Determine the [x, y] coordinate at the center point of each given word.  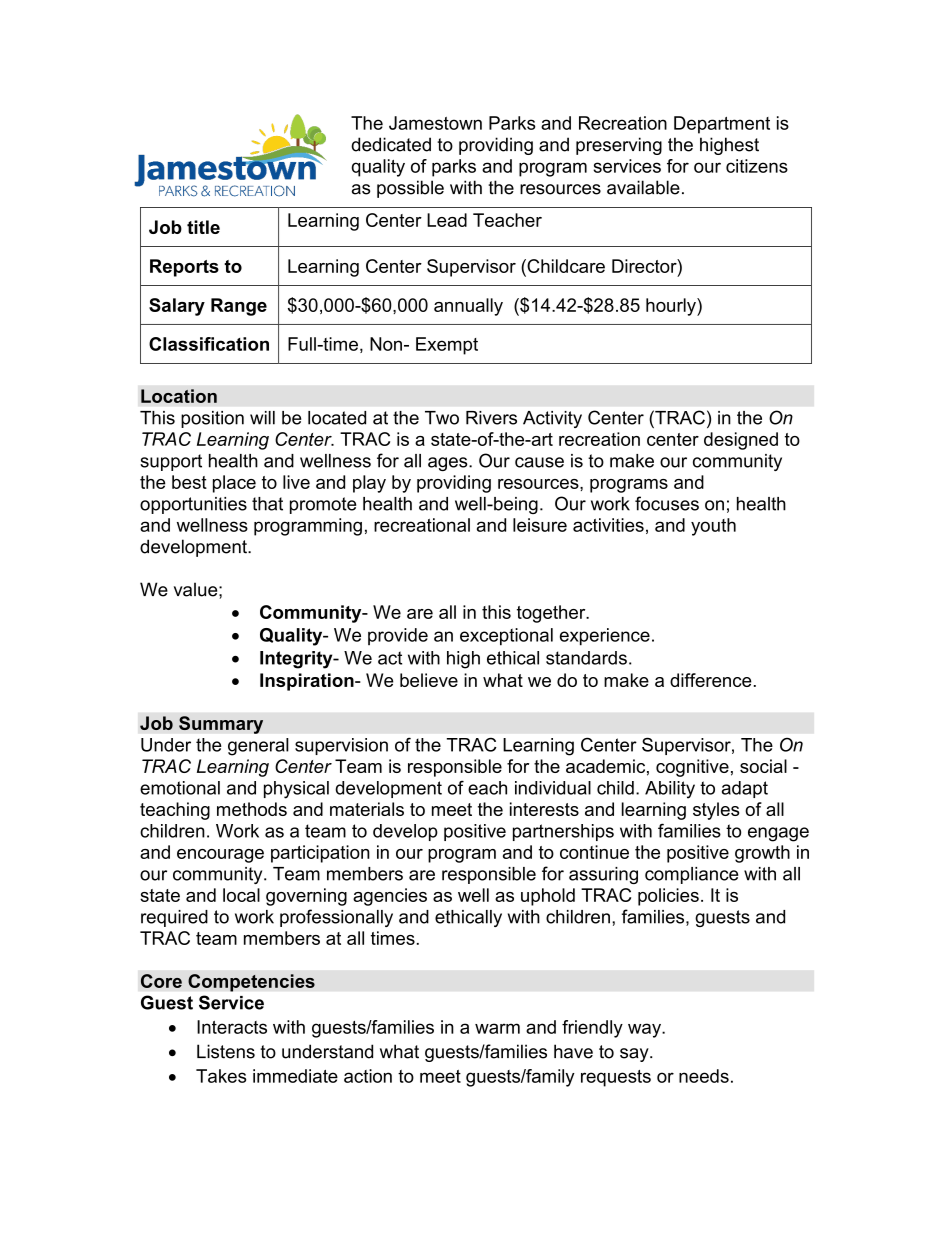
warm [497, 1028]
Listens [226, 1051]
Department [722, 125]
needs [704, 1076]
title [203, 227]
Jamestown [435, 123]
